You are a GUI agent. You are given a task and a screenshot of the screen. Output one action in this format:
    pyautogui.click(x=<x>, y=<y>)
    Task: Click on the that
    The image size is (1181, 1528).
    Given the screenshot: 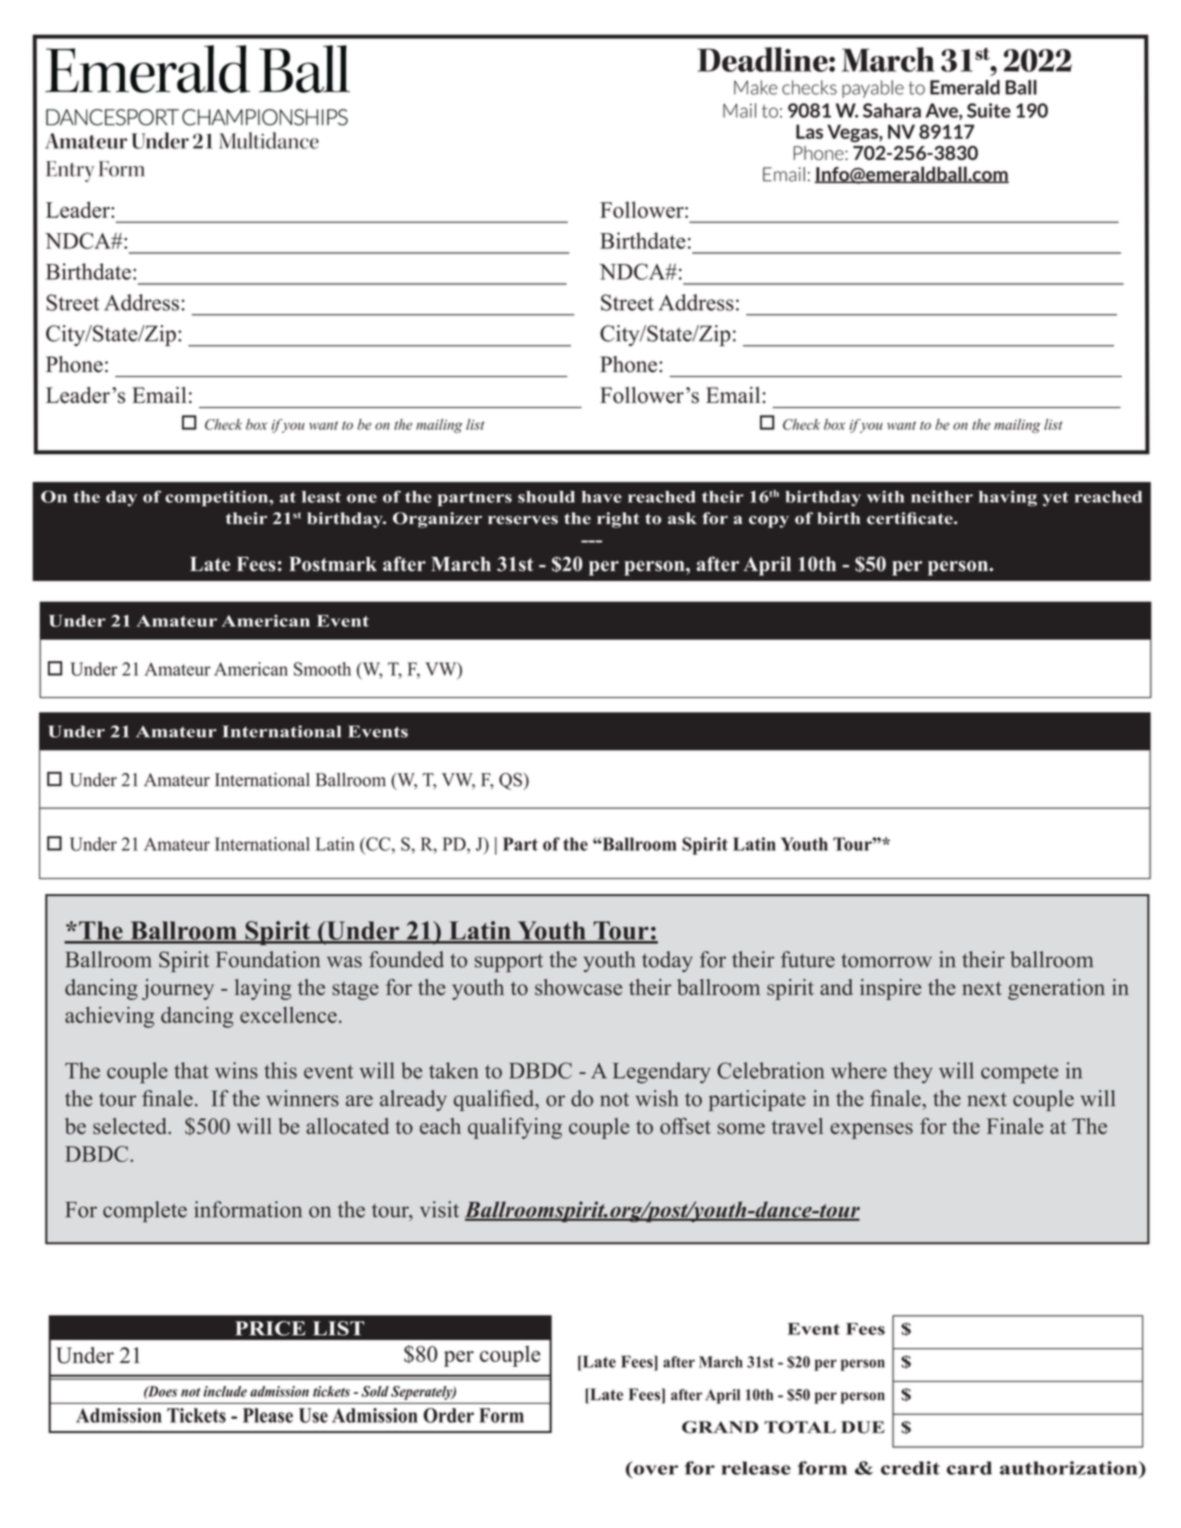 What is the action you would take?
    pyautogui.click(x=191, y=1070)
